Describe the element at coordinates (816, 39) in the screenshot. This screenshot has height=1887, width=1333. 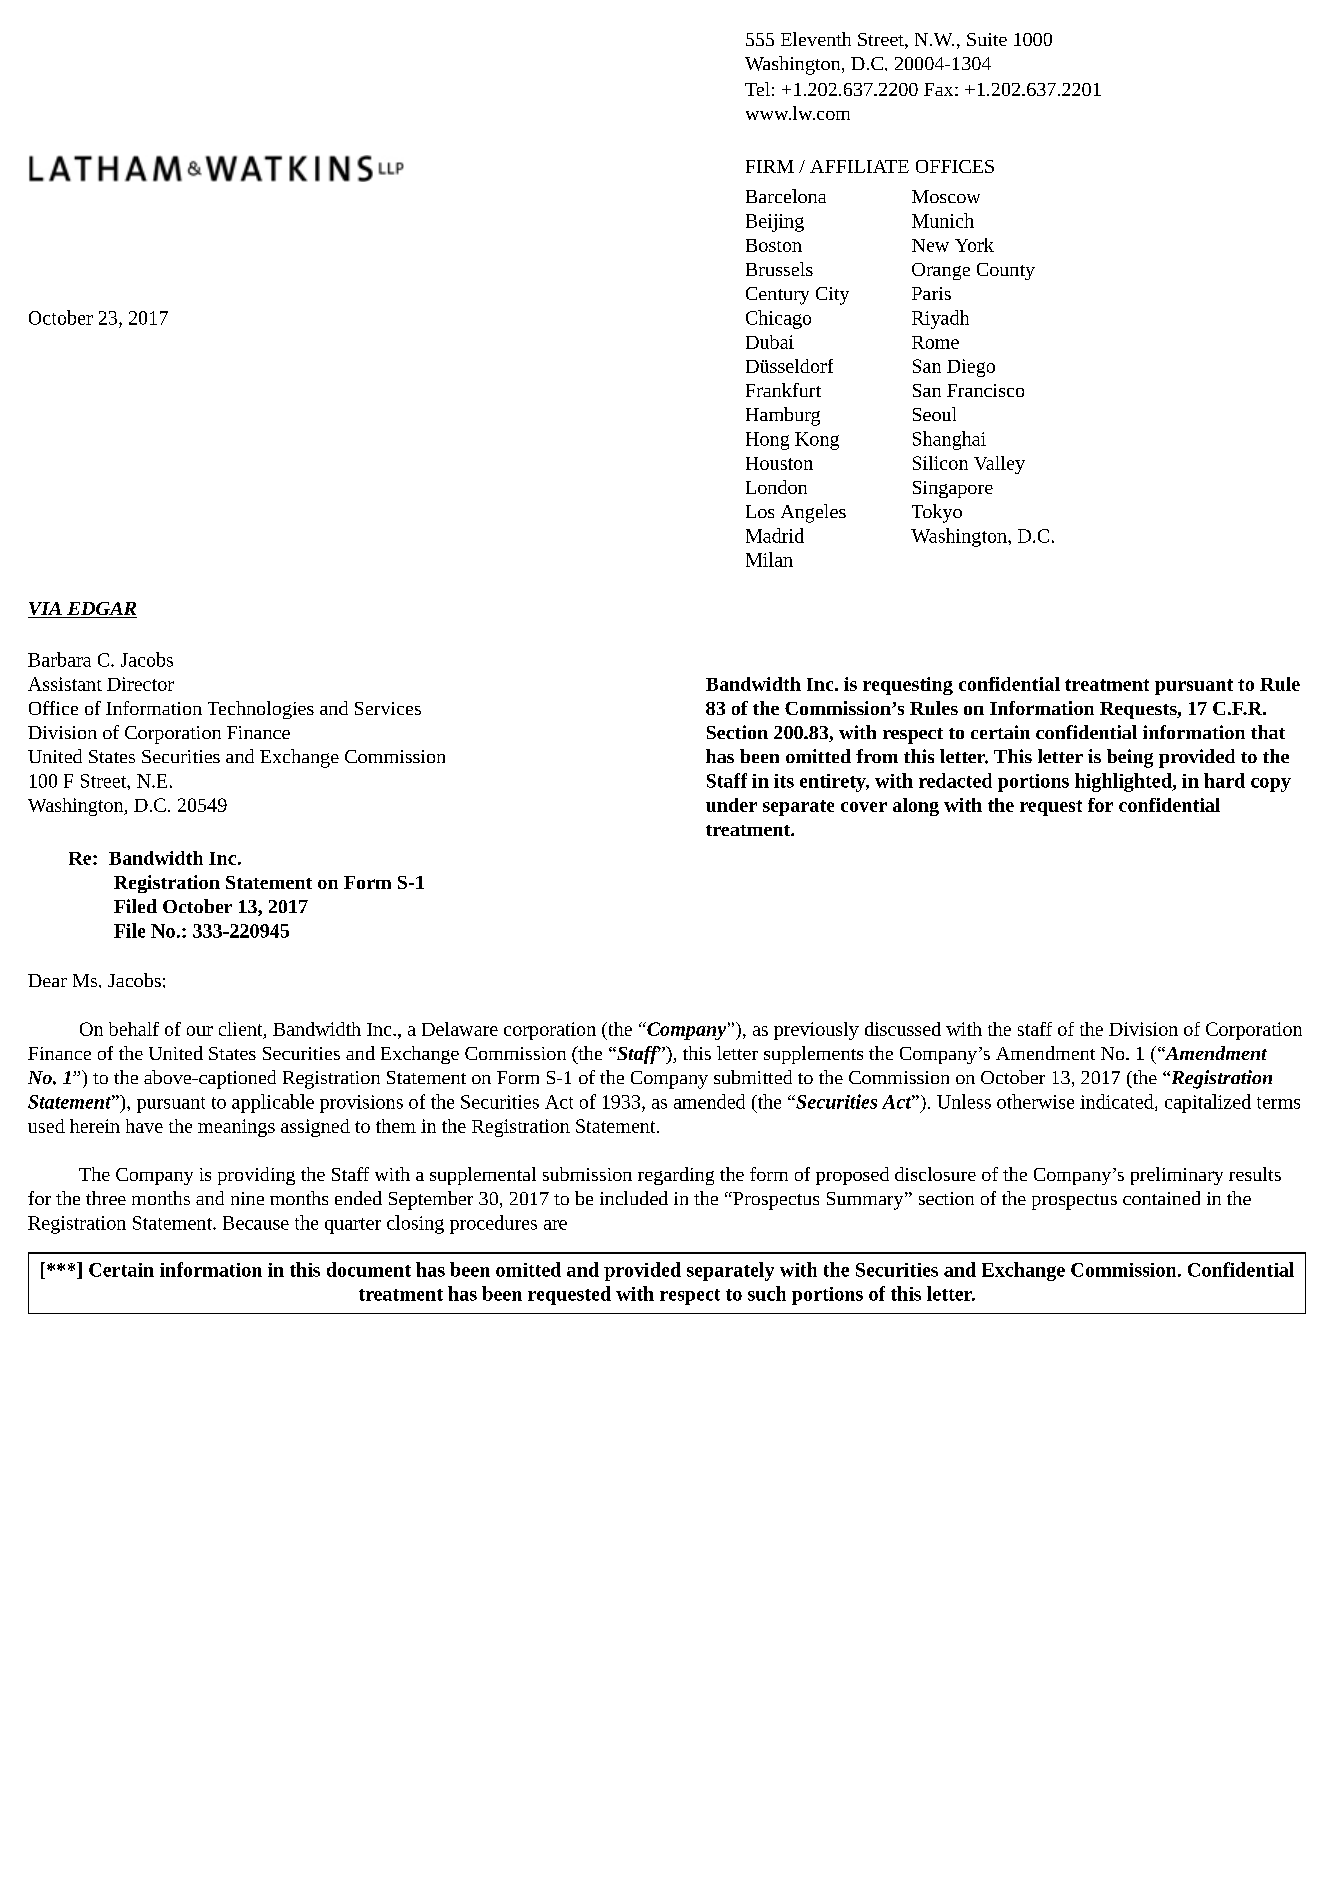
I see `Eleventh` at that location.
